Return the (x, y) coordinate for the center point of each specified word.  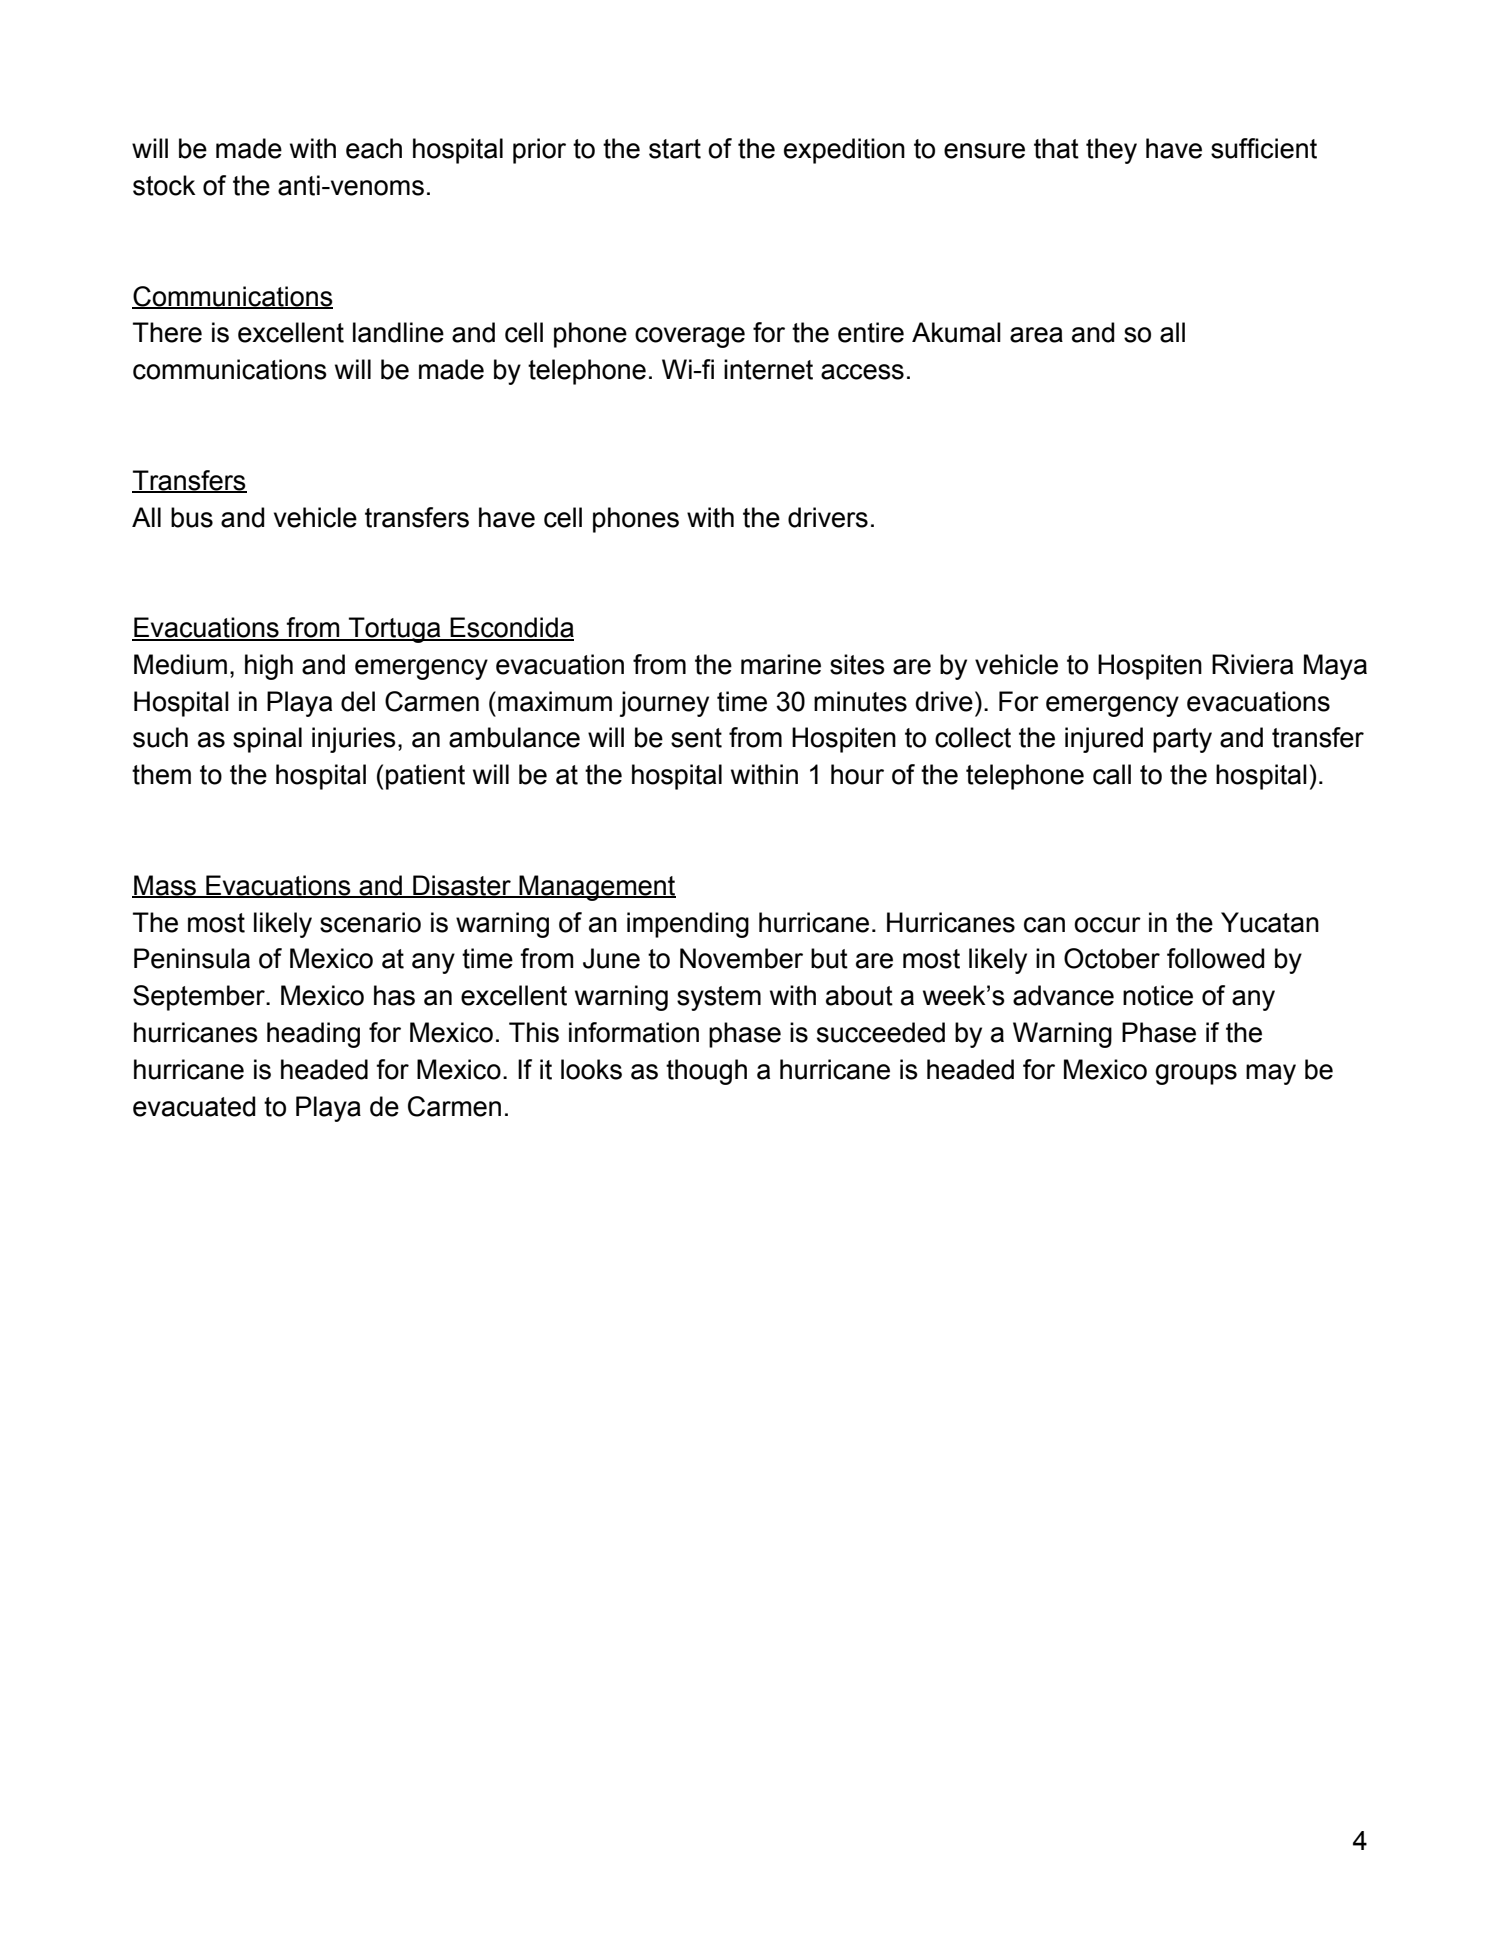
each (374, 148)
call (1112, 774)
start (675, 149)
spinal (267, 740)
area (1036, 335)
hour (857, 774)
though (706, 1072)
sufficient (1264, 148)
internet (768, 369)
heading (313, 1035)
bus (192, 517)
